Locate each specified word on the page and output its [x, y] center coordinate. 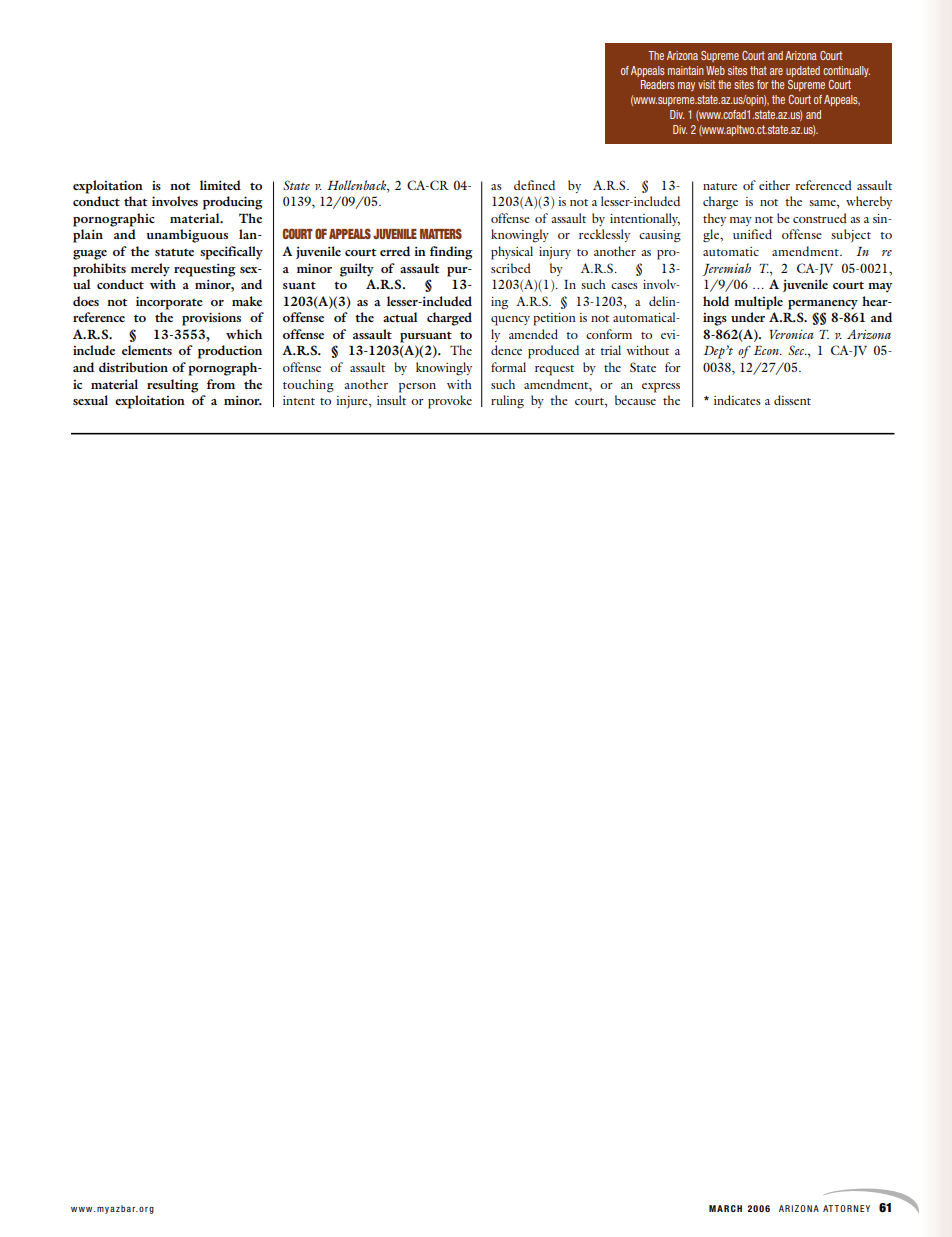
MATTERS [441, 233]
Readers [658, 84]
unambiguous [187, 236]
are [776, 71]
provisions [211, 319]
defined [534, 185]
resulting [173, 386]
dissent [792, 400]
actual [400, 317]
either [774, 185]
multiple [758, 303]
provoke [450, 402]
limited [220, 185]
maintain [686, 70]
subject [851, 235]
